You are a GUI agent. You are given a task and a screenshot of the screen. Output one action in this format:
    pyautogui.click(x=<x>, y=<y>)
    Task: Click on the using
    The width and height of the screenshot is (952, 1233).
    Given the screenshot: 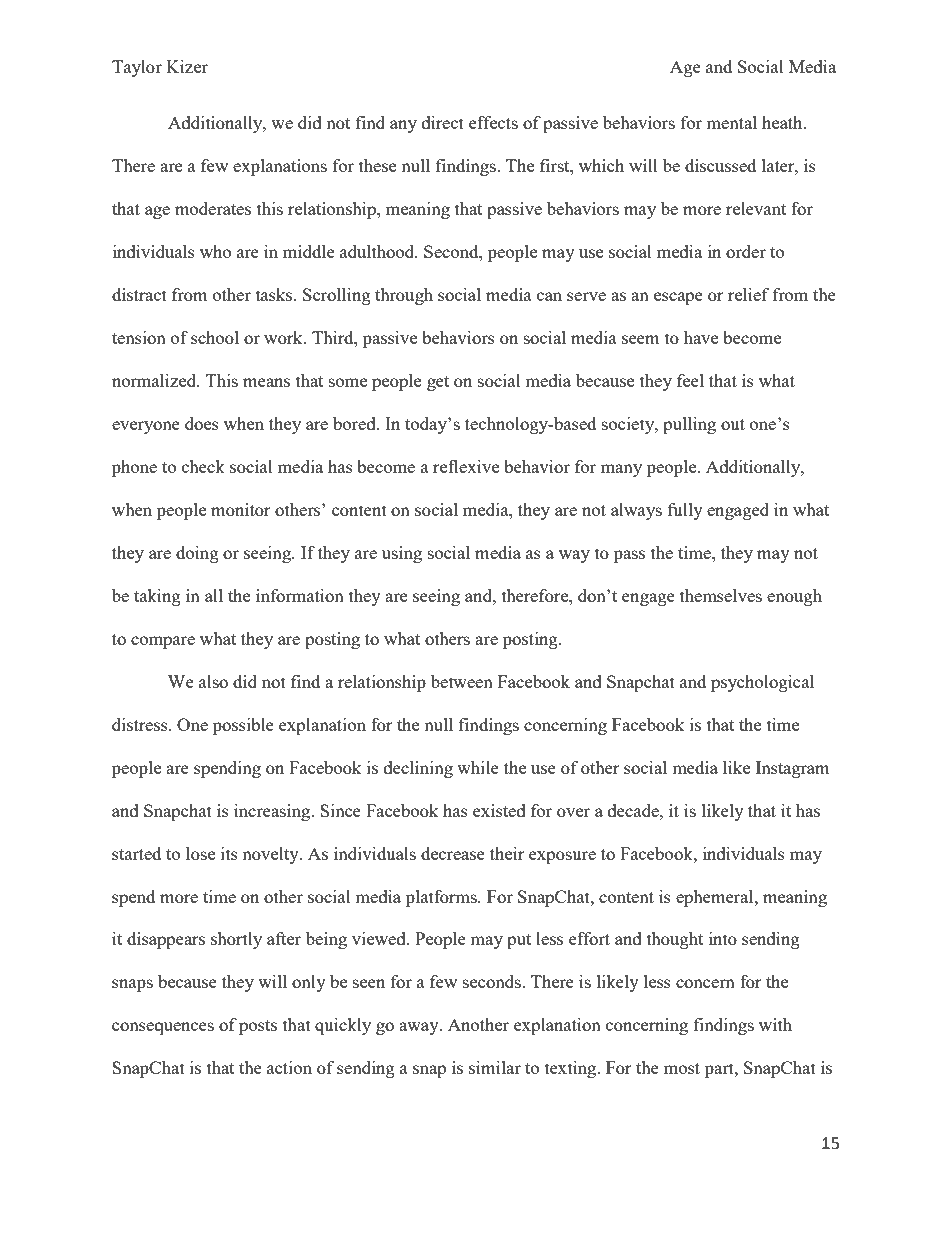 What is the action you would take?
    pyautogui.click(x=402, y=554)
